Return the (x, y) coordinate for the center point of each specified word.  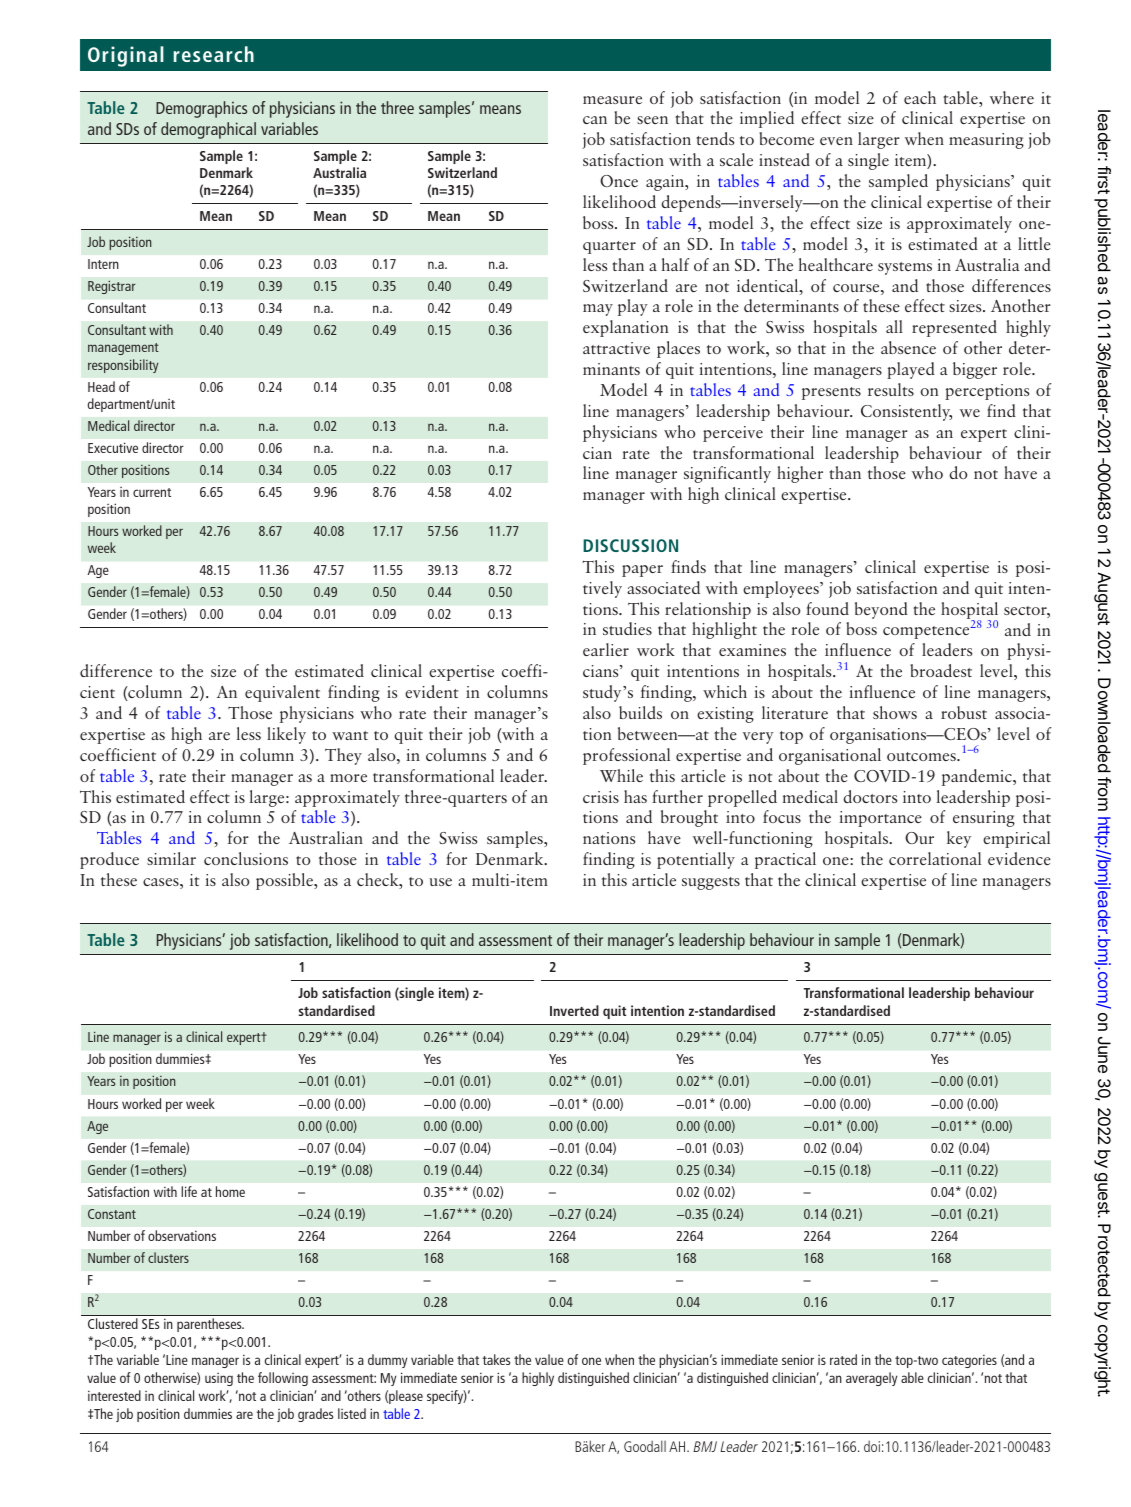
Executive (113, 447)
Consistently (906, 412)
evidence (1019, 858)
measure (612, 100)
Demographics (201, 109)
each (920, 97)
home (230, 1191)
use (440, 882)
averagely (871, 1379)
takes (496, 1359)
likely (286, 735)
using (219, 1379)
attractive (616, 348)
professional (626, 756)
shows (895, 712)
